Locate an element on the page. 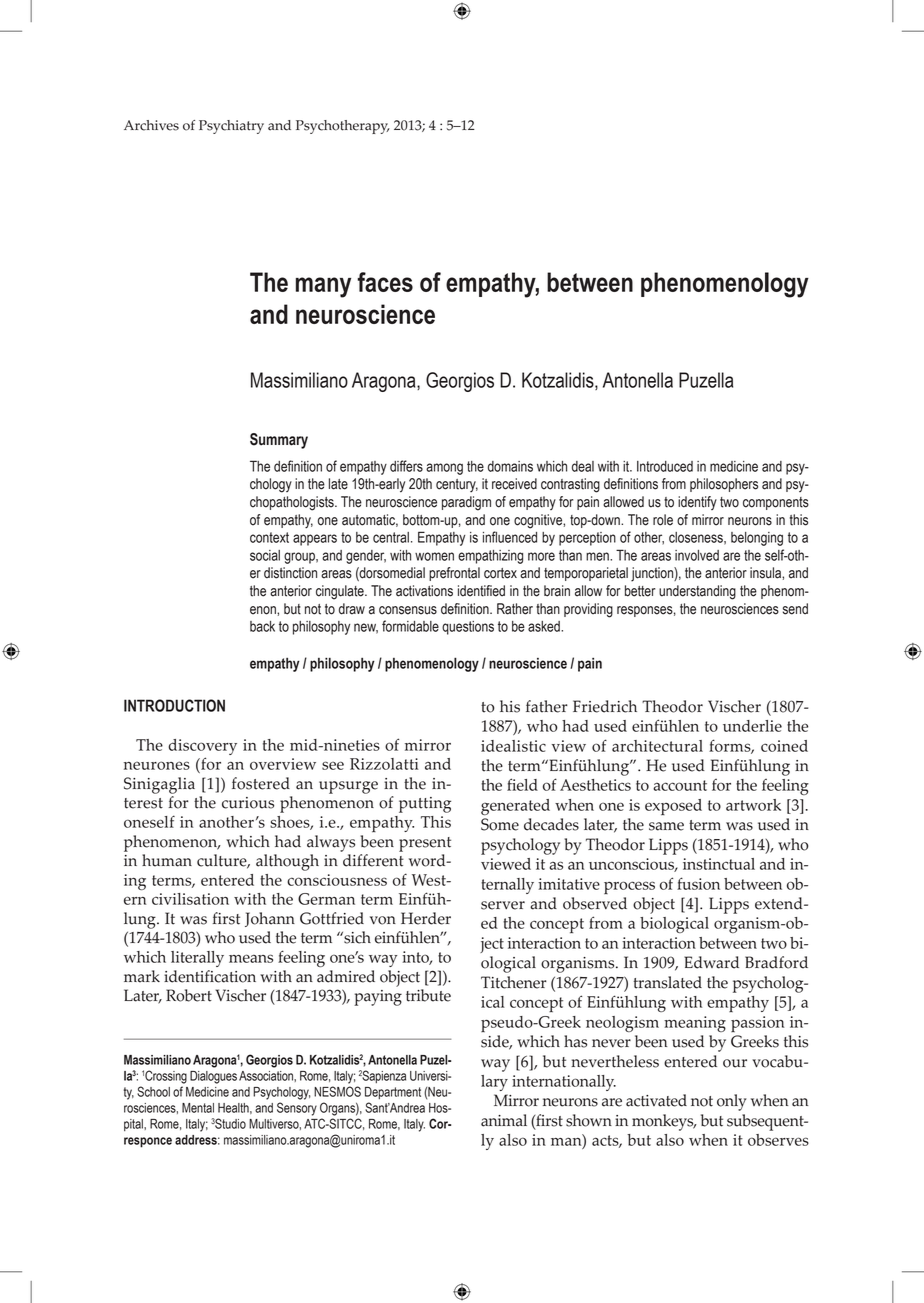 The width and height of the image is (924, 1303). animal is located at coordinates (504, 1120).
